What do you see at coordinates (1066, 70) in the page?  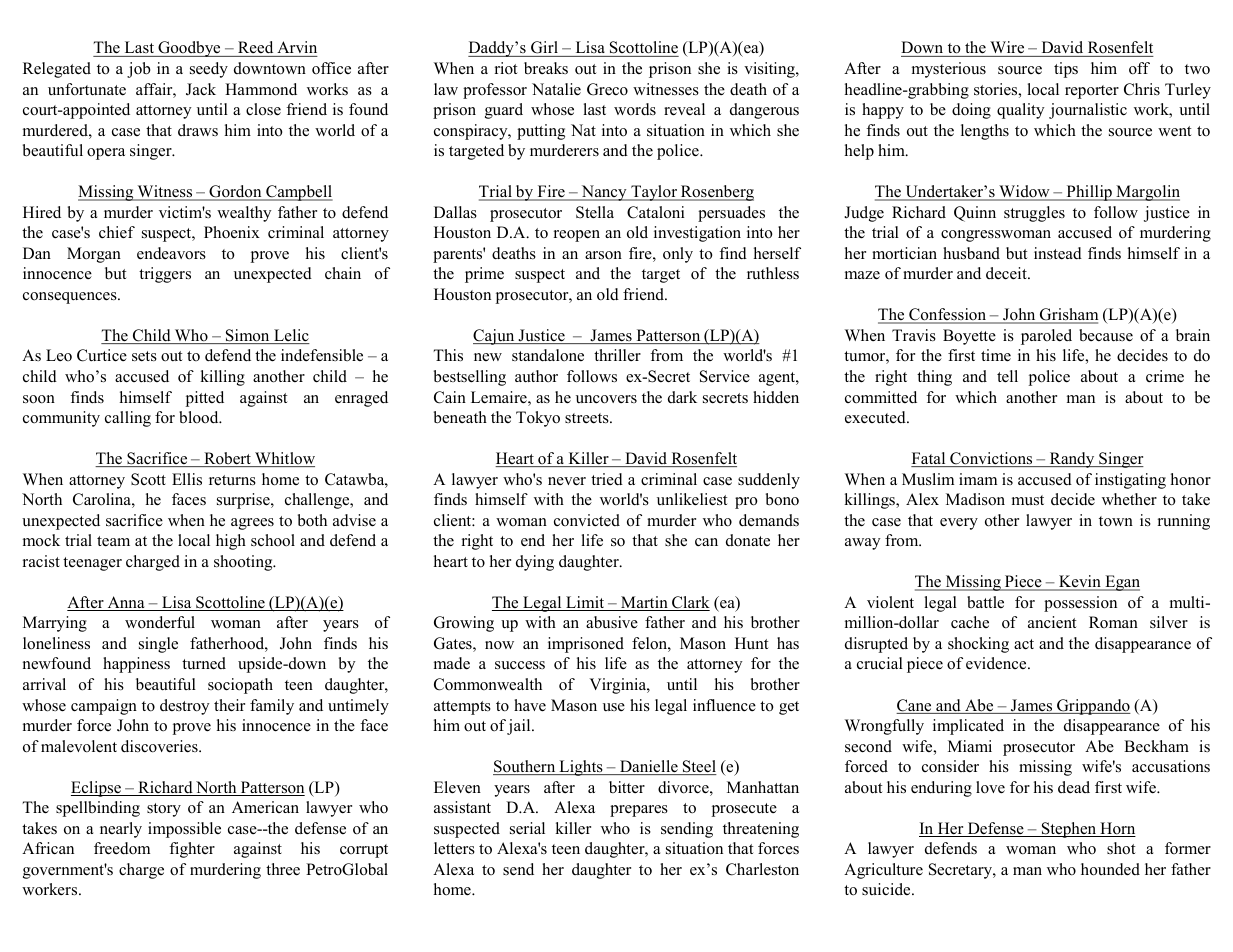 I see `tips` at bounding box center [1066, 70].
